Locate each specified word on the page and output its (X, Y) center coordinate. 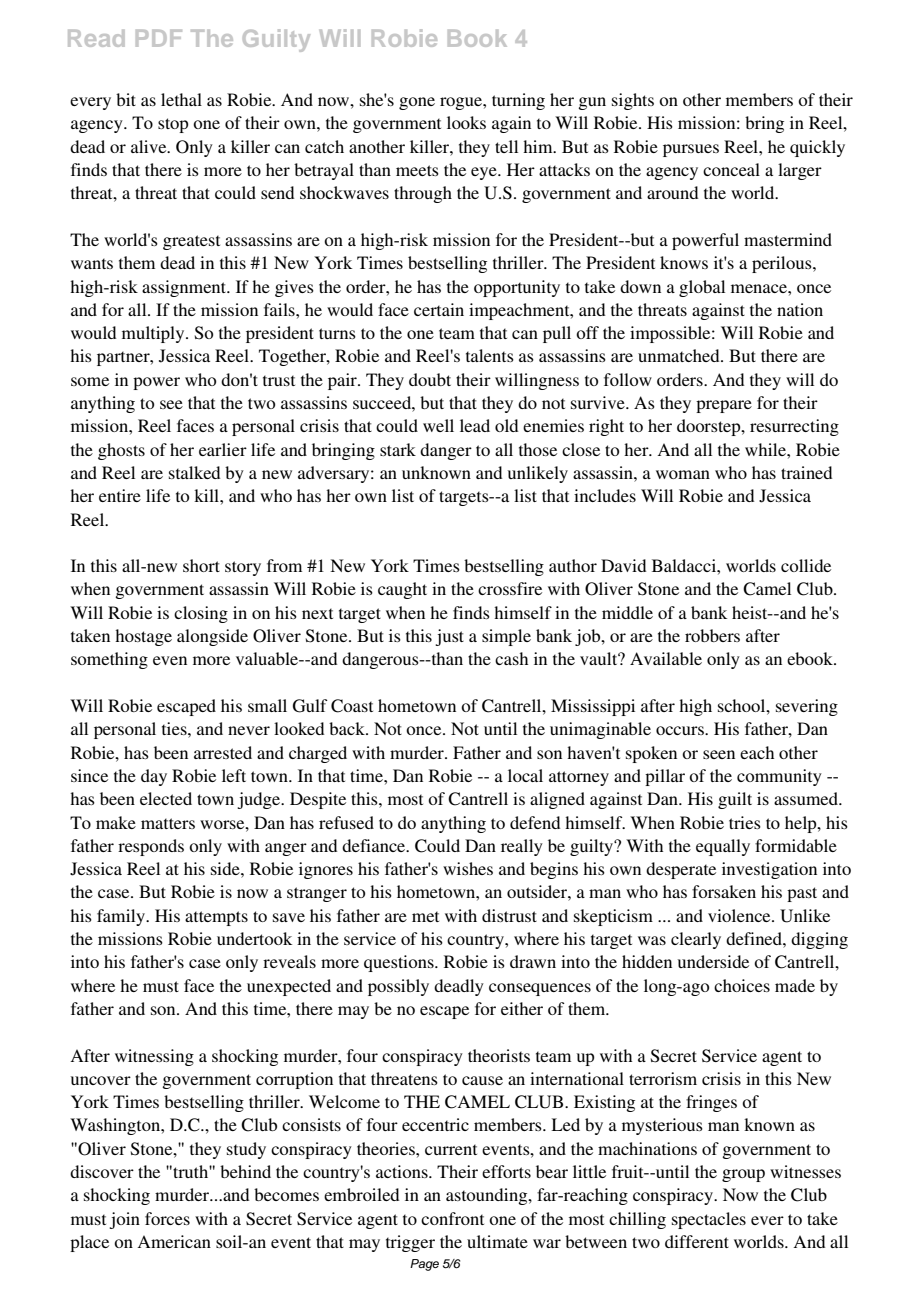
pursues (691, 150)
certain (439, 309)
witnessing (154, 1057)
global (702, 288)
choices (742, 985)
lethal (181, 99)
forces (167, 1218)
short (201, 565)
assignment (185, 288)
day (154, 777)
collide (806, 565)
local (525, 775)
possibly (398, 987)
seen (719, 754)
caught (402, 590)
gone (417, 103)
